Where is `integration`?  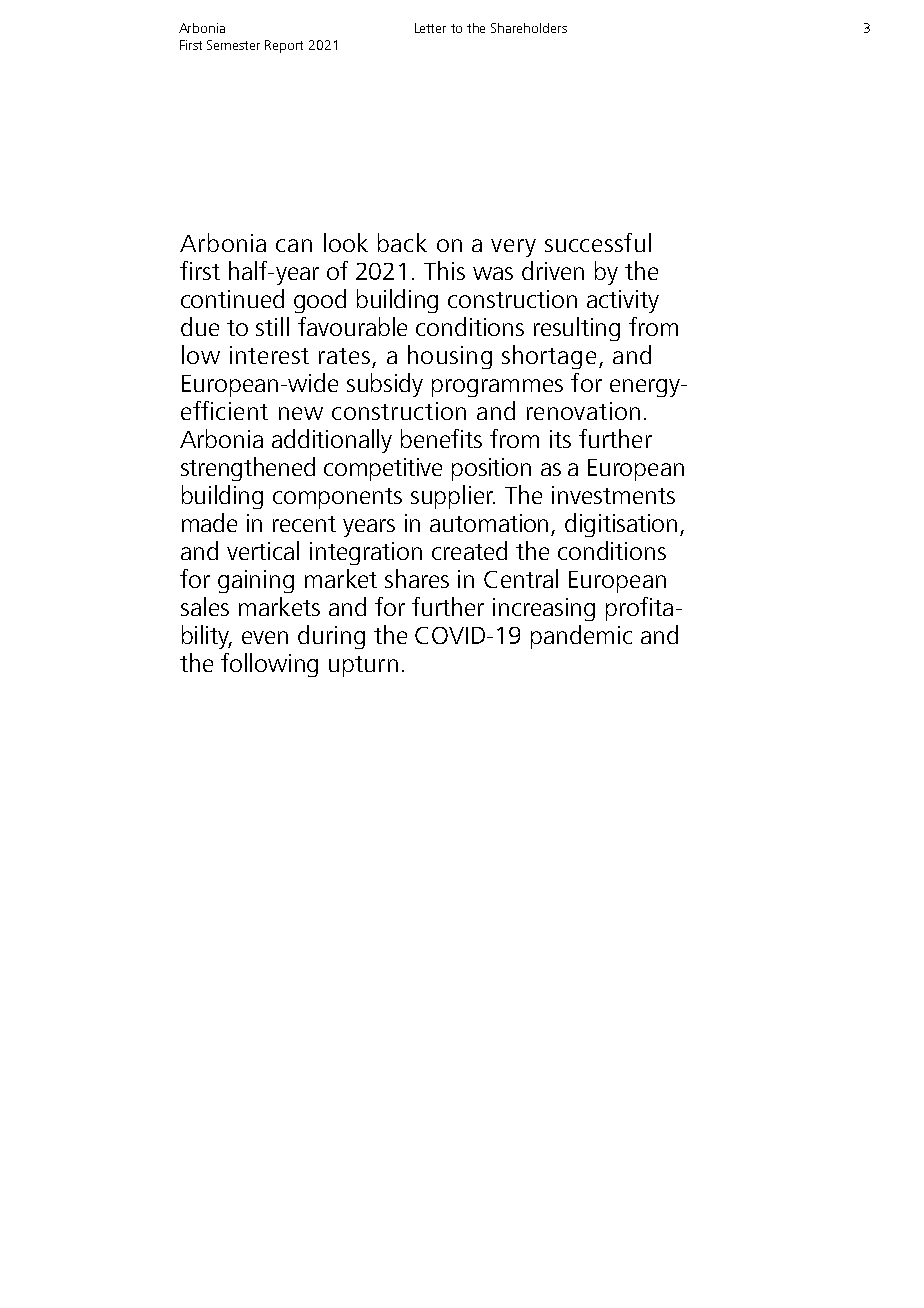 integration is located at coordinates (366, 553).
